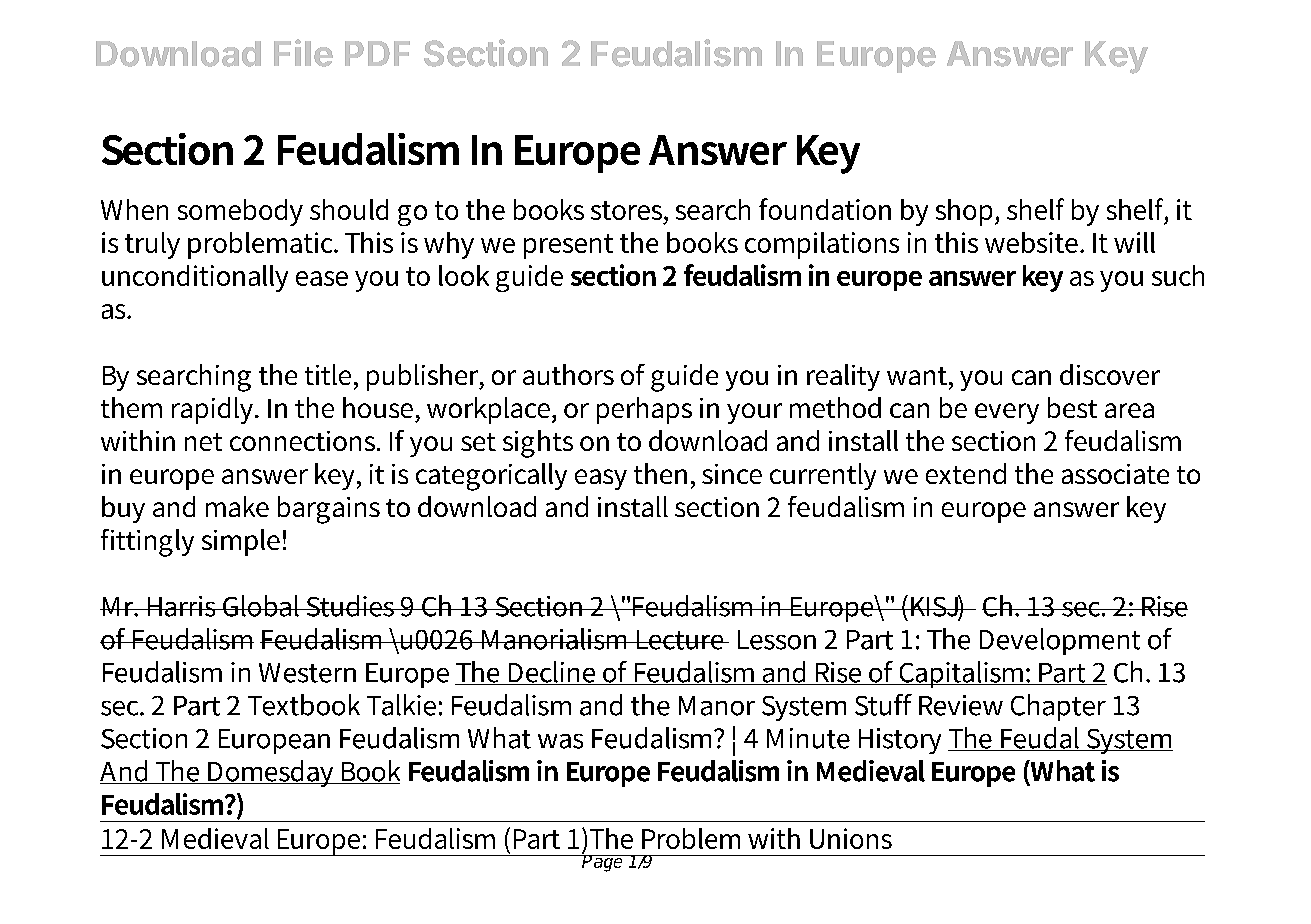  I want to click on File, so click(303, 53).
